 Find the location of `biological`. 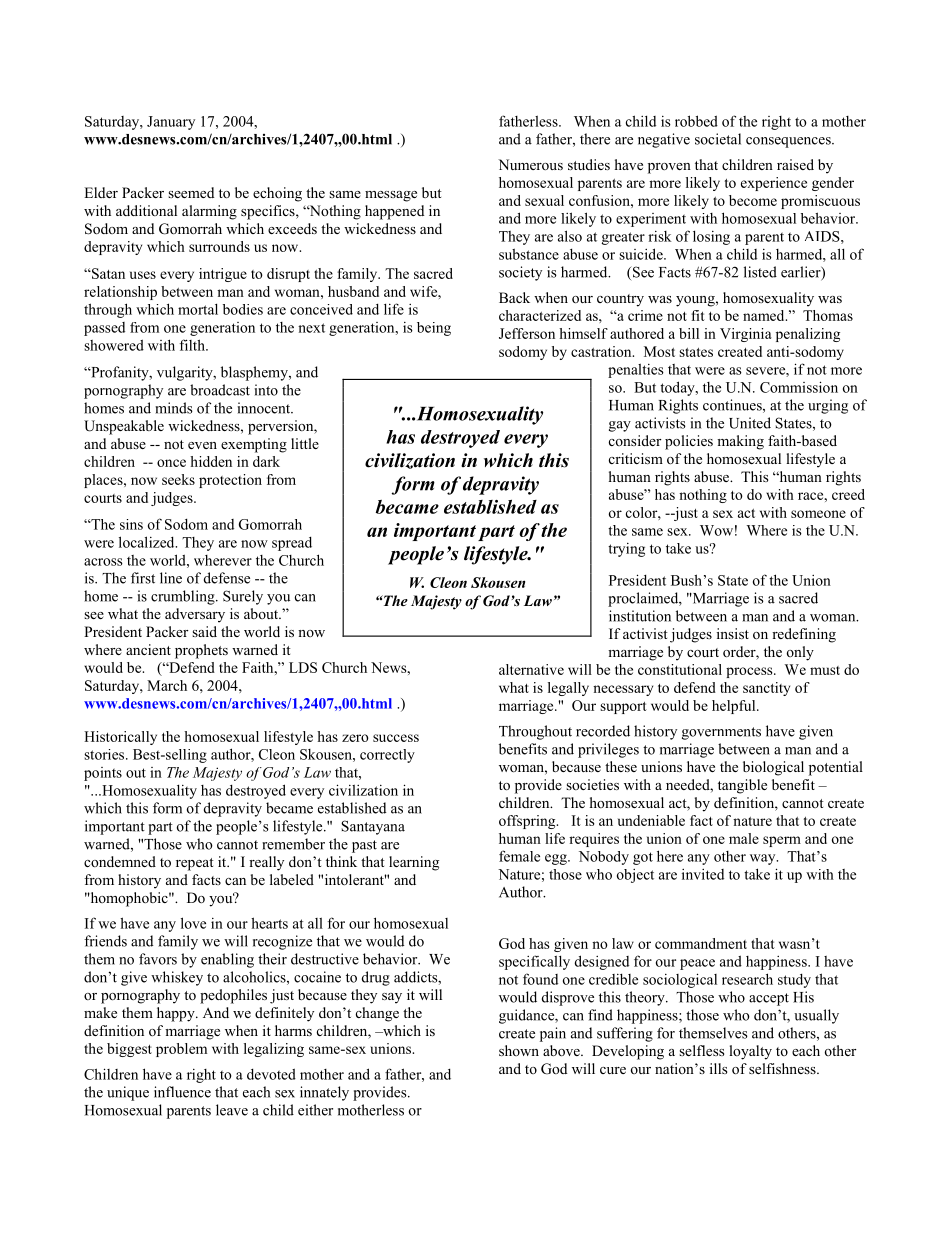

biological is located at coordinates (773, 768).
